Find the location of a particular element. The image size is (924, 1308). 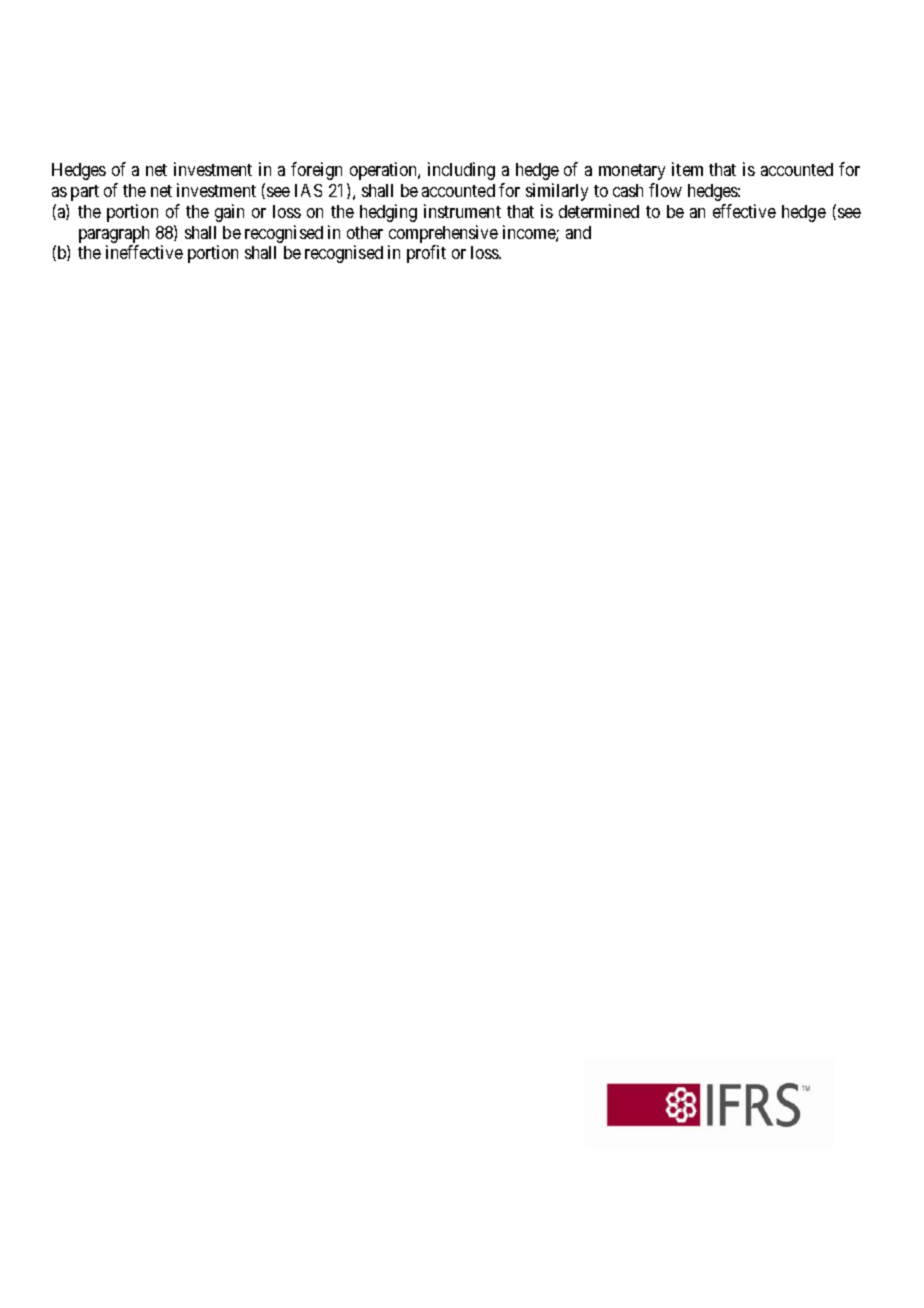

determined is located at coordinates (599, 211).
